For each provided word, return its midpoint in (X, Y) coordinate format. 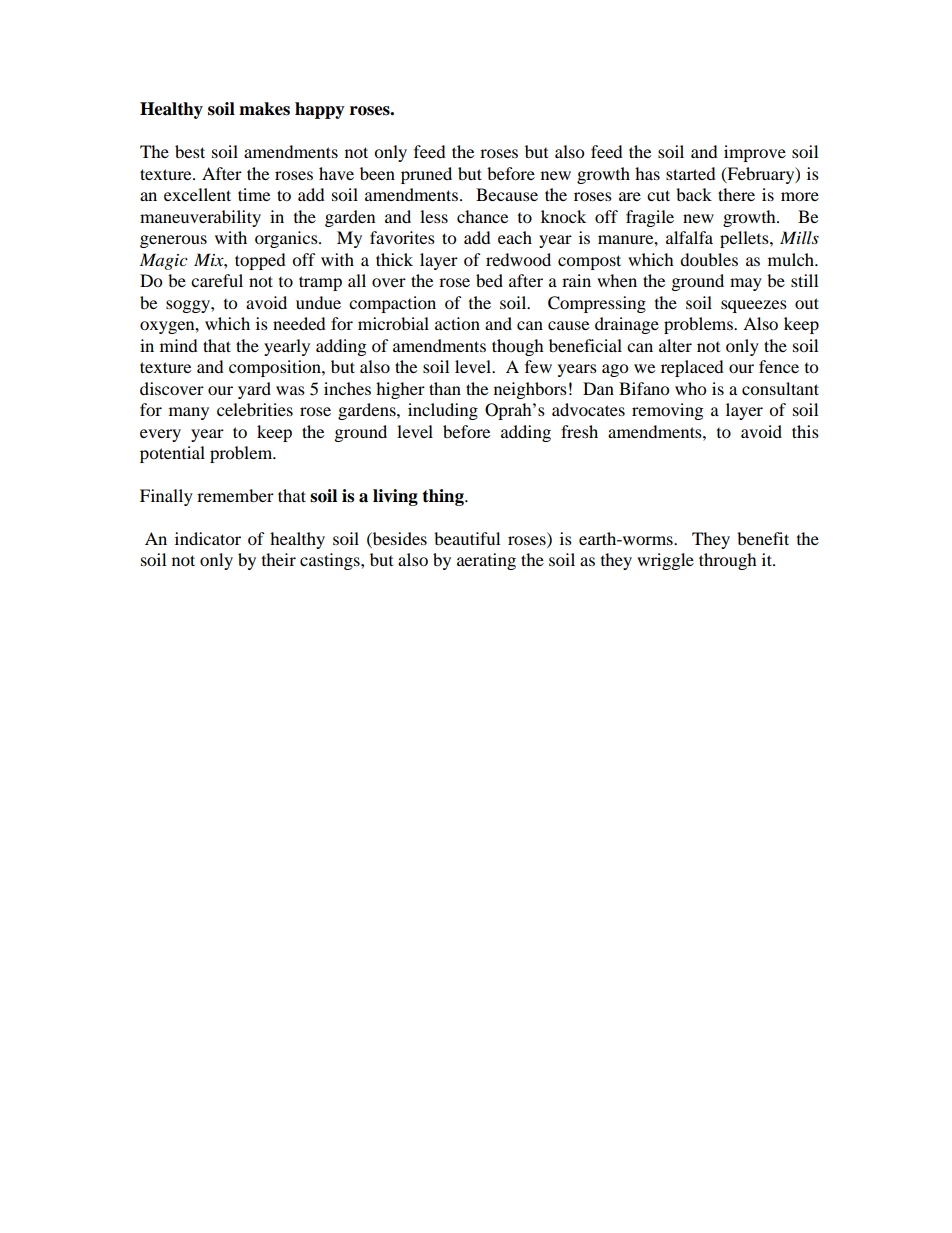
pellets (745, 239)
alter (675, 345)
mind (179, 345)
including (443, 411)
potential (172, 454)
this (805, 431)
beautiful (467, 538)
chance (482, 216)
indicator (208, 538)
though (518, 347)
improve (755, 153)
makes (264, 109)
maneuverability (200, 218)
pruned (426, 175)
